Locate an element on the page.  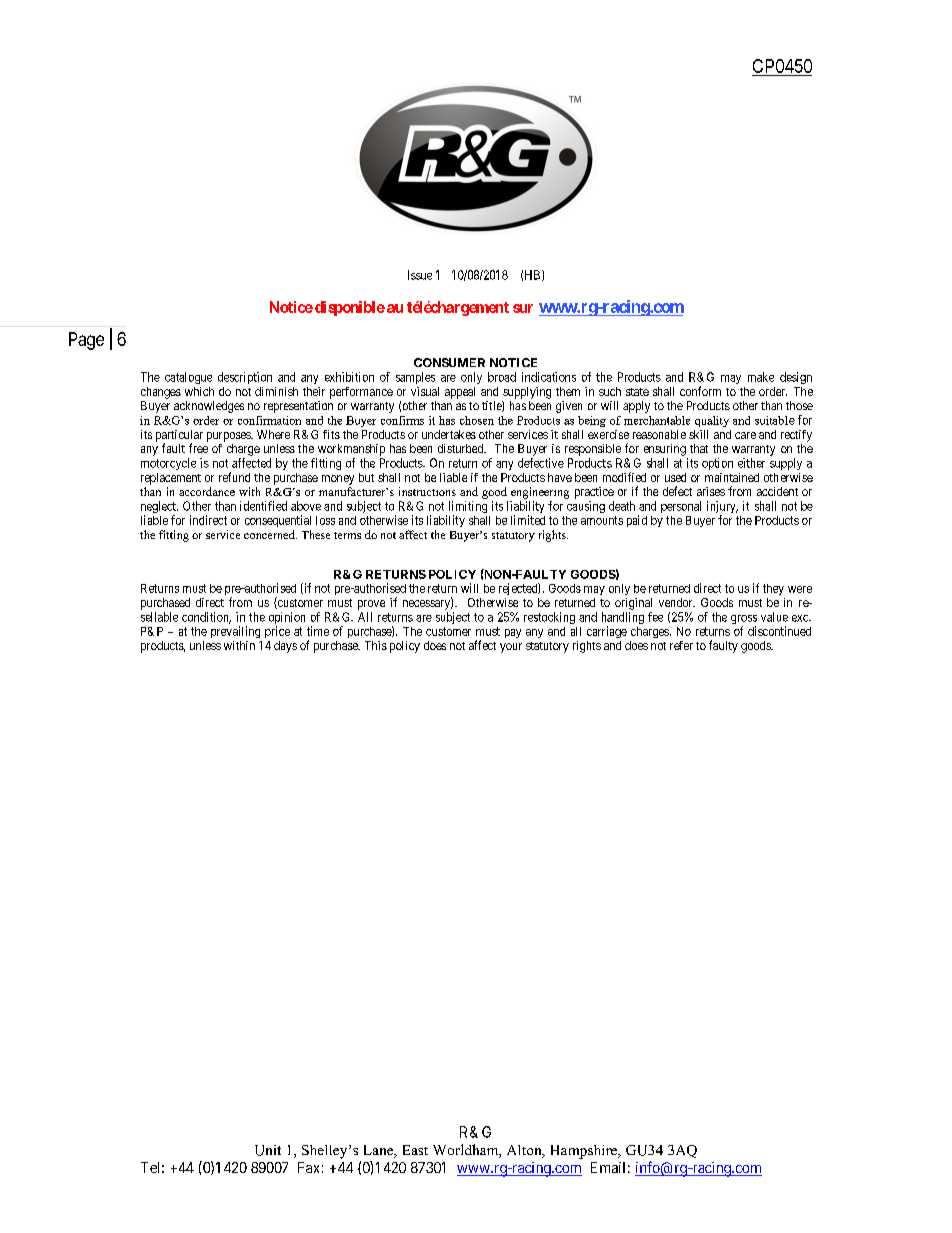
make is located at coordinates (761, 377).
